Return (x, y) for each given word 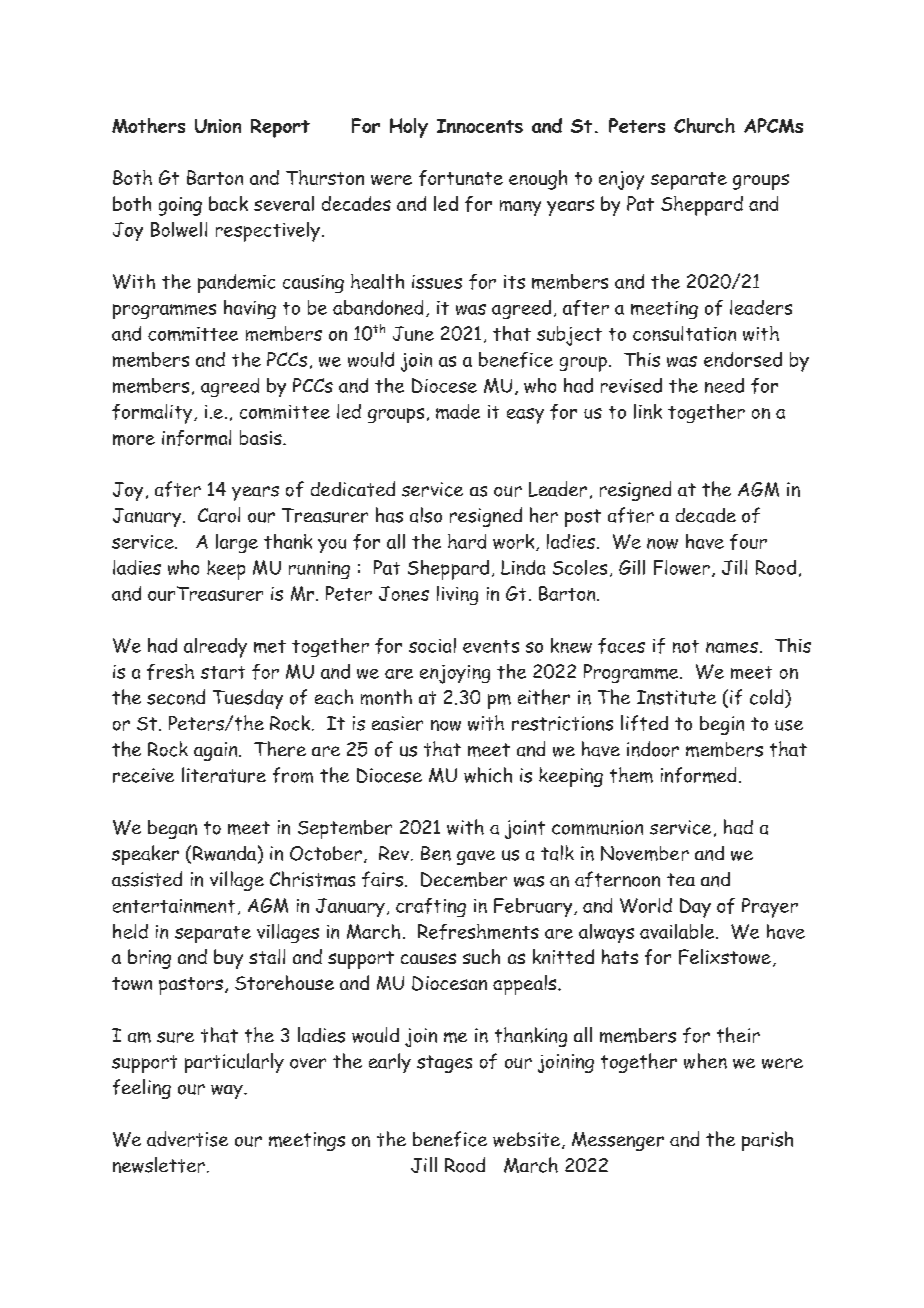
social (432, 645)
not (686, 646)
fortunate (461, 178)
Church (704, 125)
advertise (187, 1139)
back (228, 203)
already (215, 648)
